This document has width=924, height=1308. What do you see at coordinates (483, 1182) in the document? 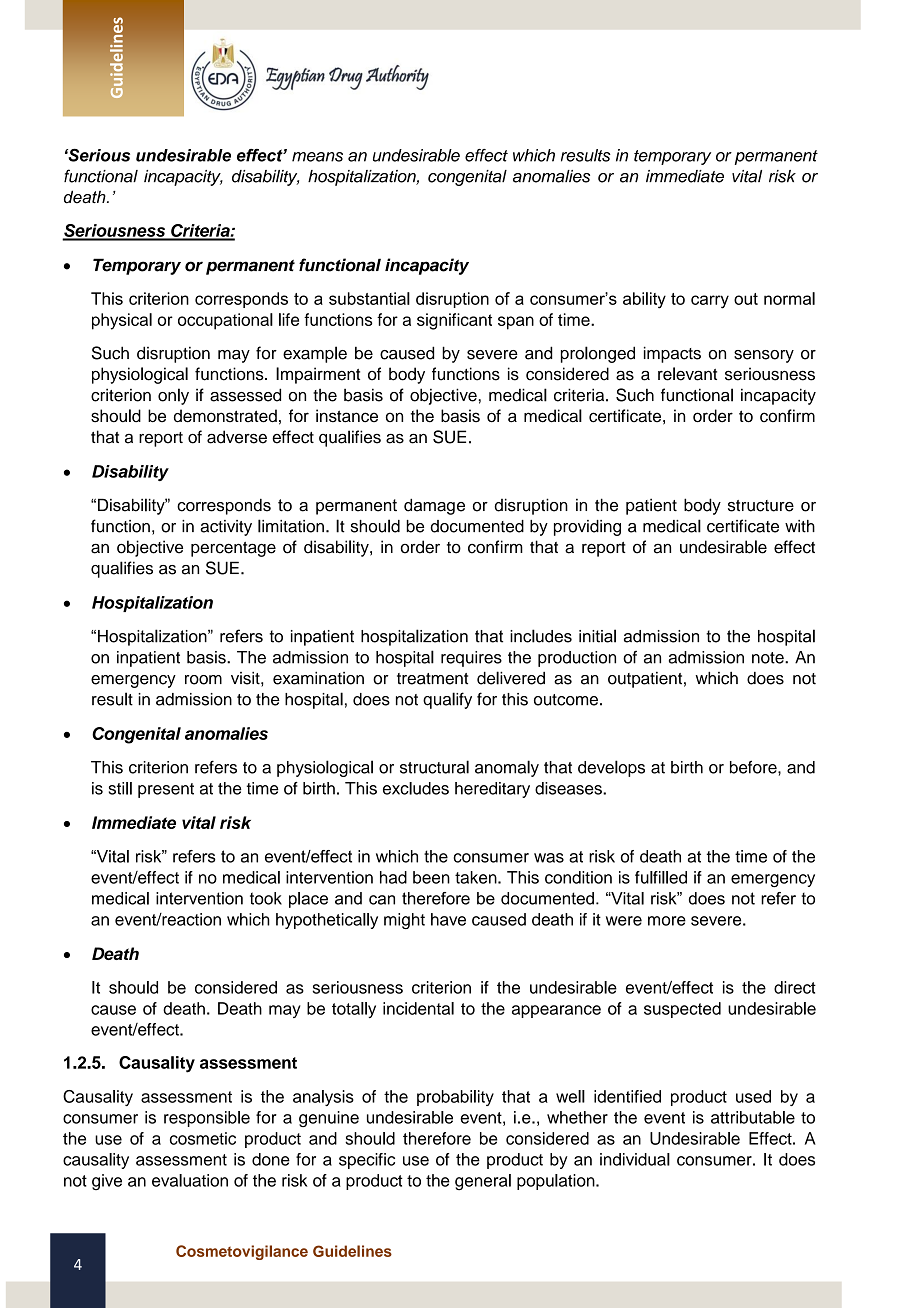
I see `general` at bounding box center [483, 1182].
